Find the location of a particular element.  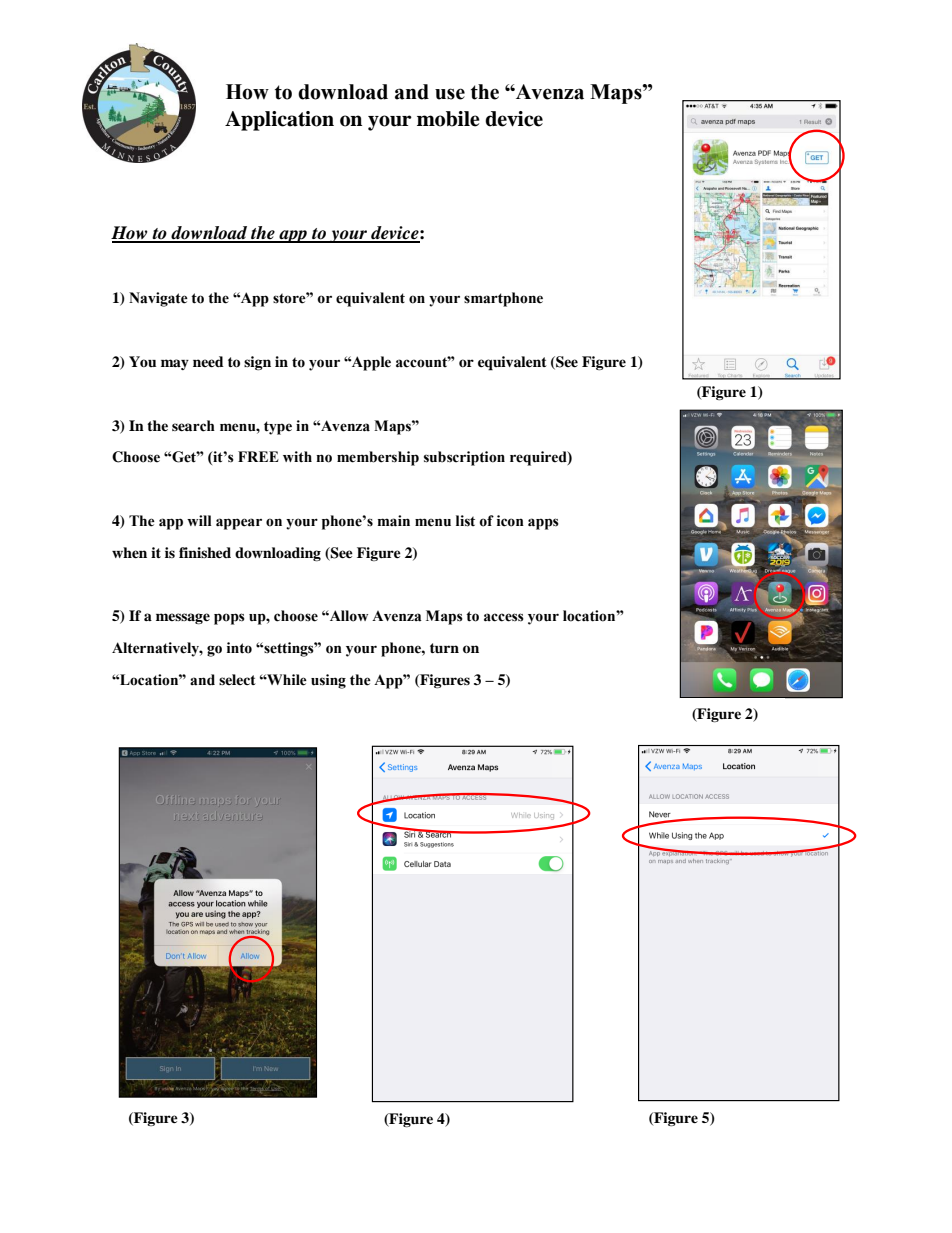

use is located at coordinates (450, 94).
